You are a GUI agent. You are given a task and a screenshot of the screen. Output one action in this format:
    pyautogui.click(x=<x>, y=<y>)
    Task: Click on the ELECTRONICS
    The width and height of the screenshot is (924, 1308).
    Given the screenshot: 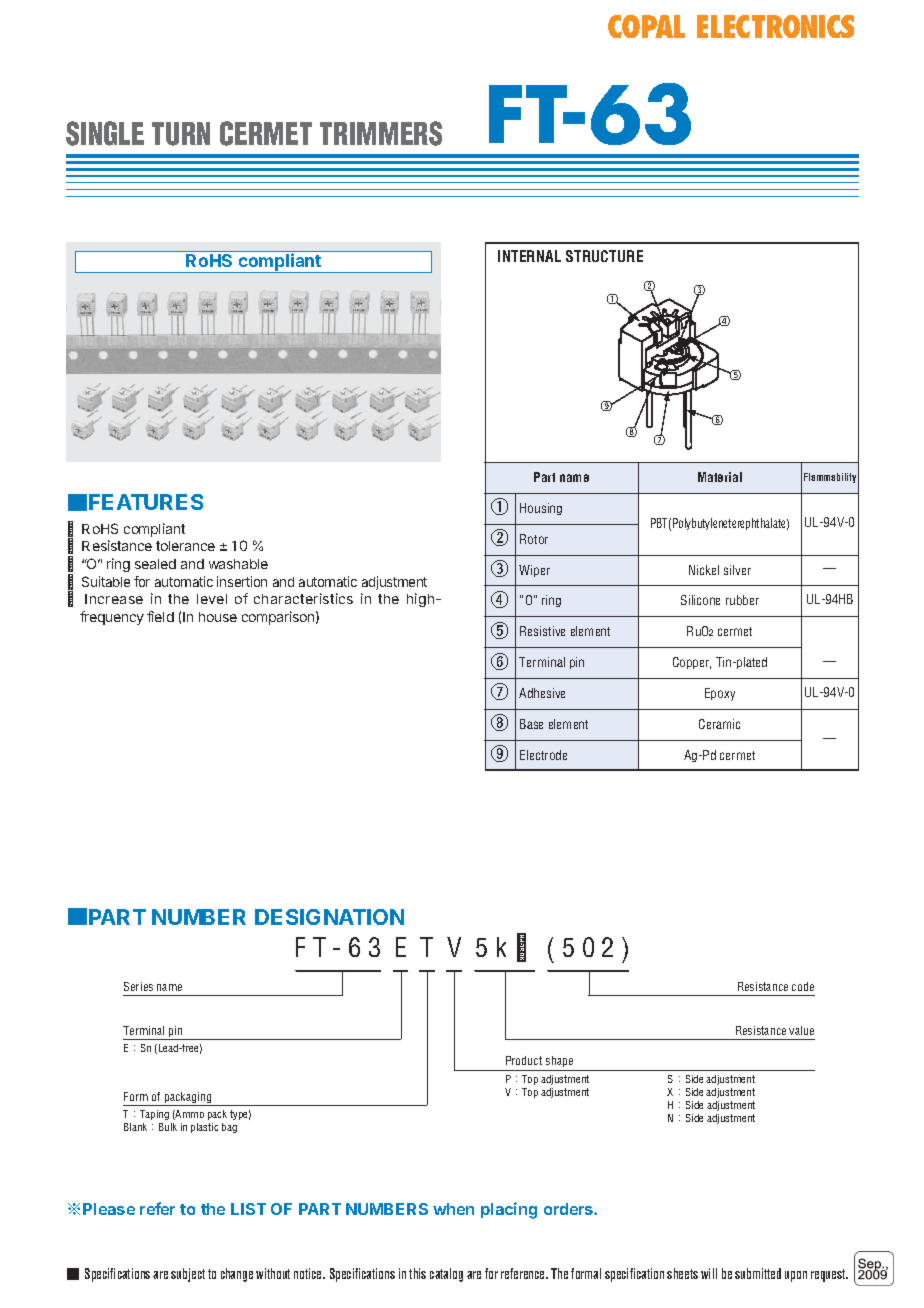 What is the action you would take?
    pyautogui.click(x=775, y=26)
